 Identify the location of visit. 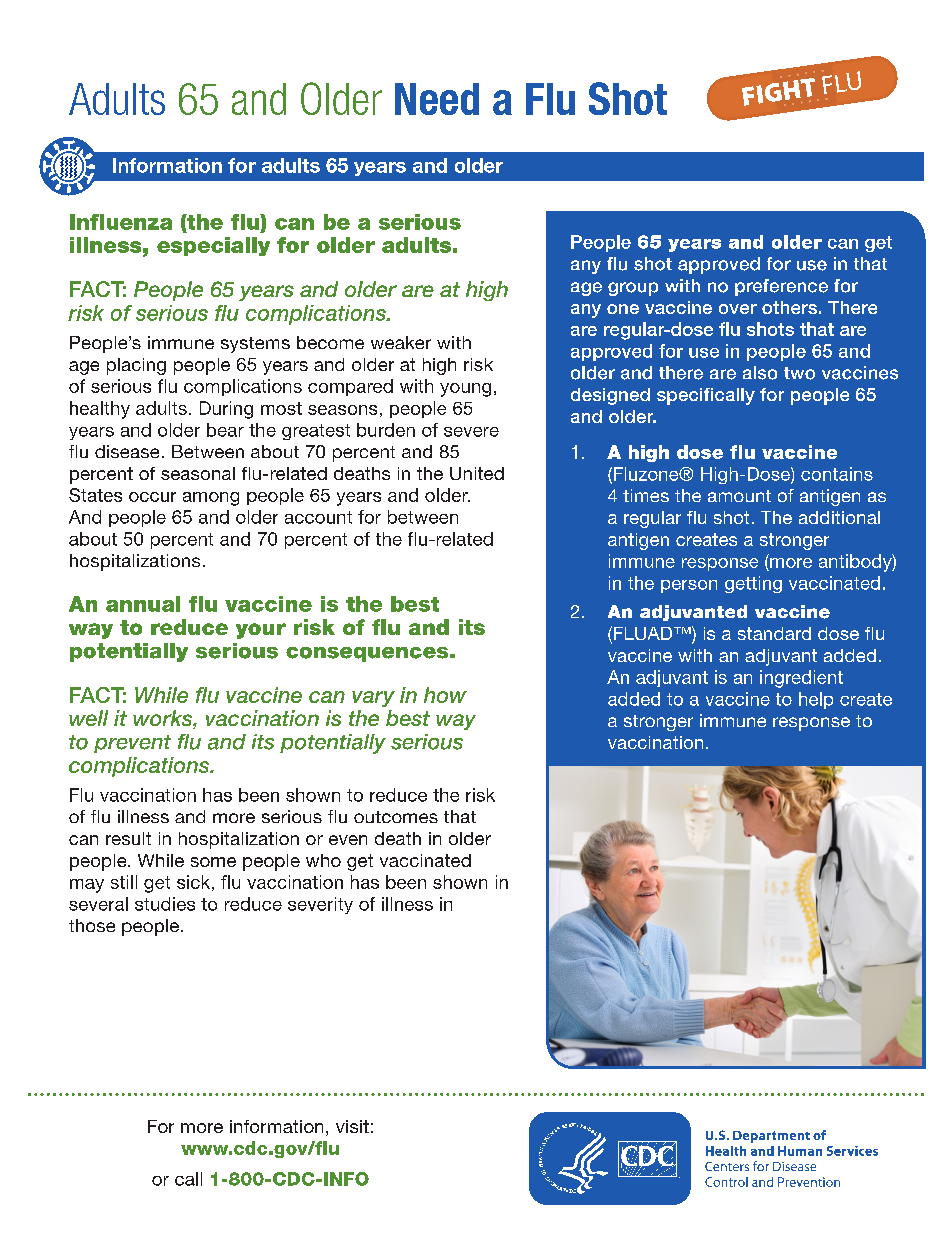
(352, 1126).
